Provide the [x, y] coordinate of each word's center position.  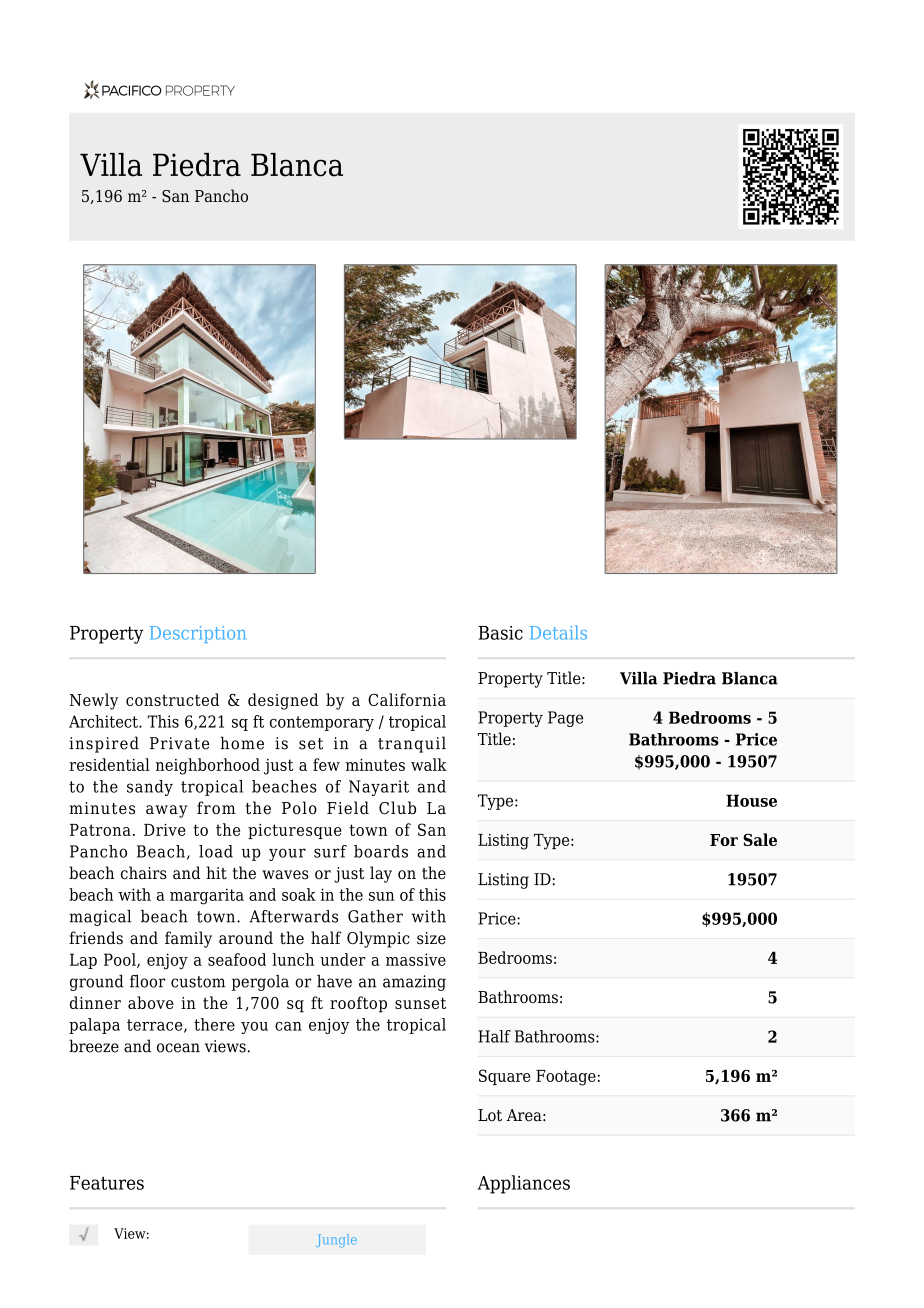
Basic [500, 633]
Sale [760, 839]
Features [107, 1183]
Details [558, 632]
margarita [207, 896]
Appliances [524, 1184]
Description [198, 634]
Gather [375, 916]
